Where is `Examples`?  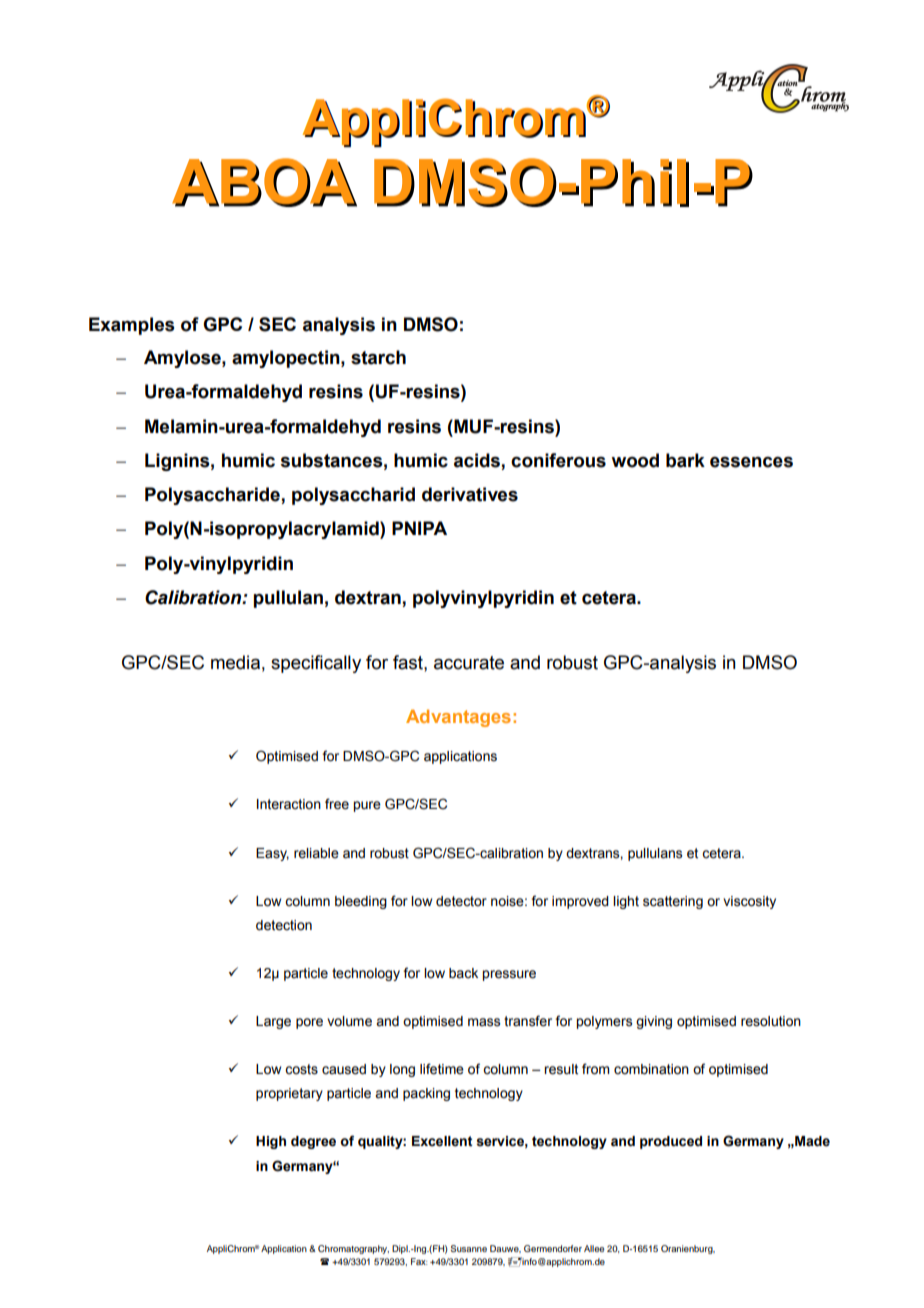
Examples is located at coordinates (132, 326).
